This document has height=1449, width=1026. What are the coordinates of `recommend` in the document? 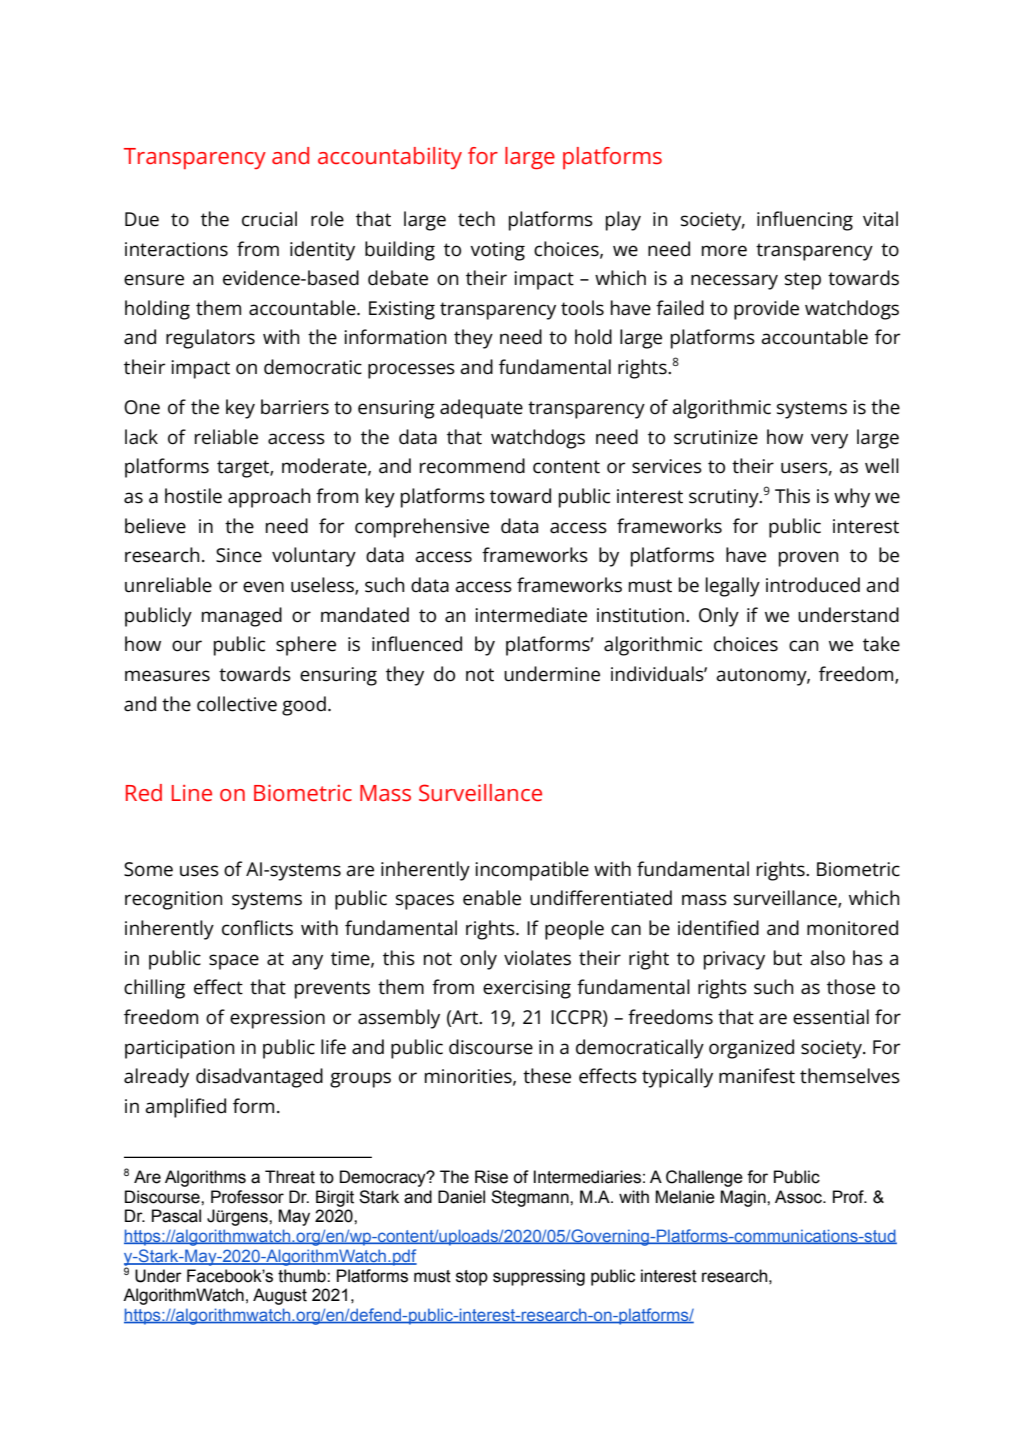 It's located at (472, 466).
